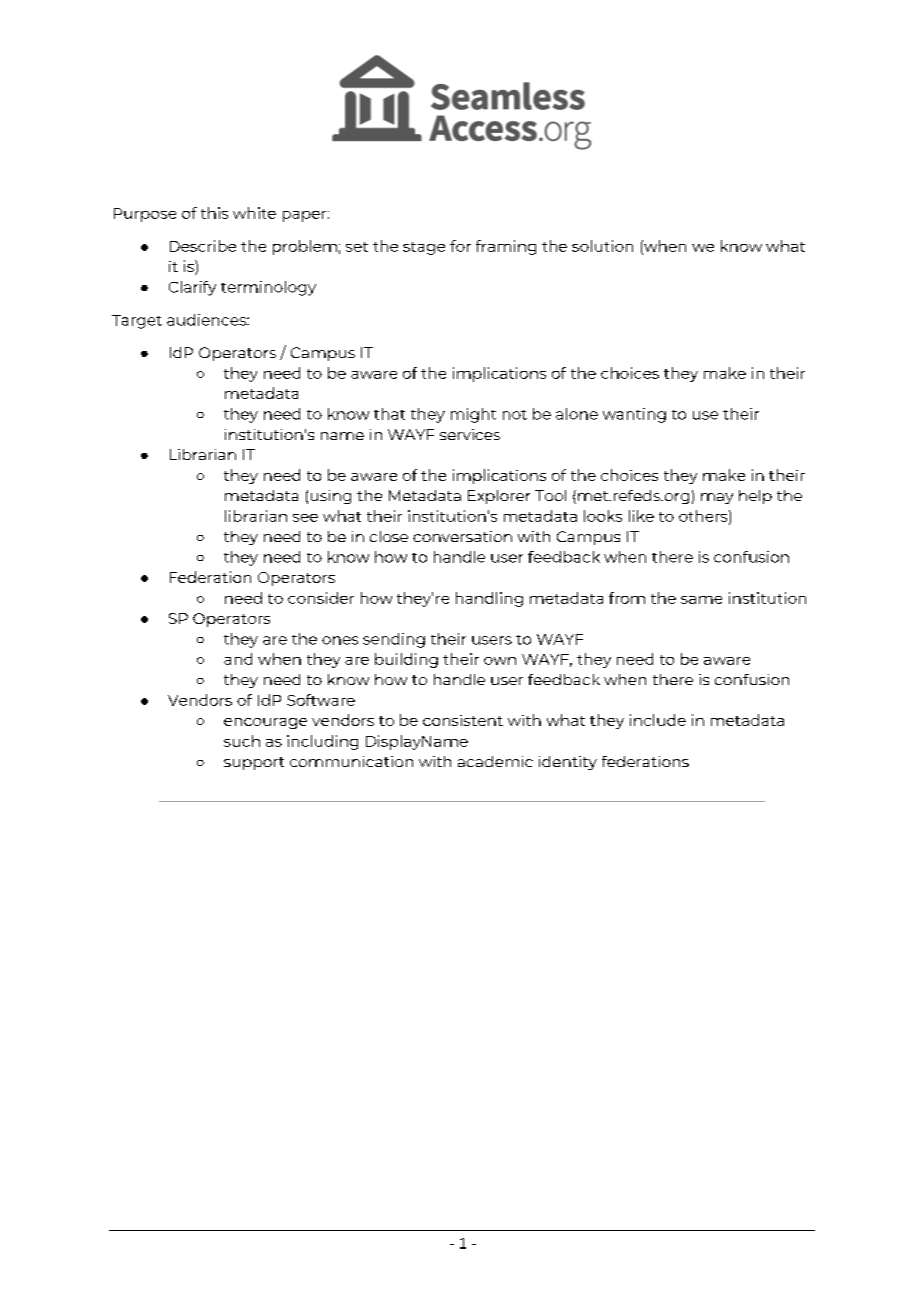 The height and width of the screenshot is (1308, 924). What do you see at coordinates (499, 497) in the screenshot?
I see `Explorer` at bounding box center [499, 497].
